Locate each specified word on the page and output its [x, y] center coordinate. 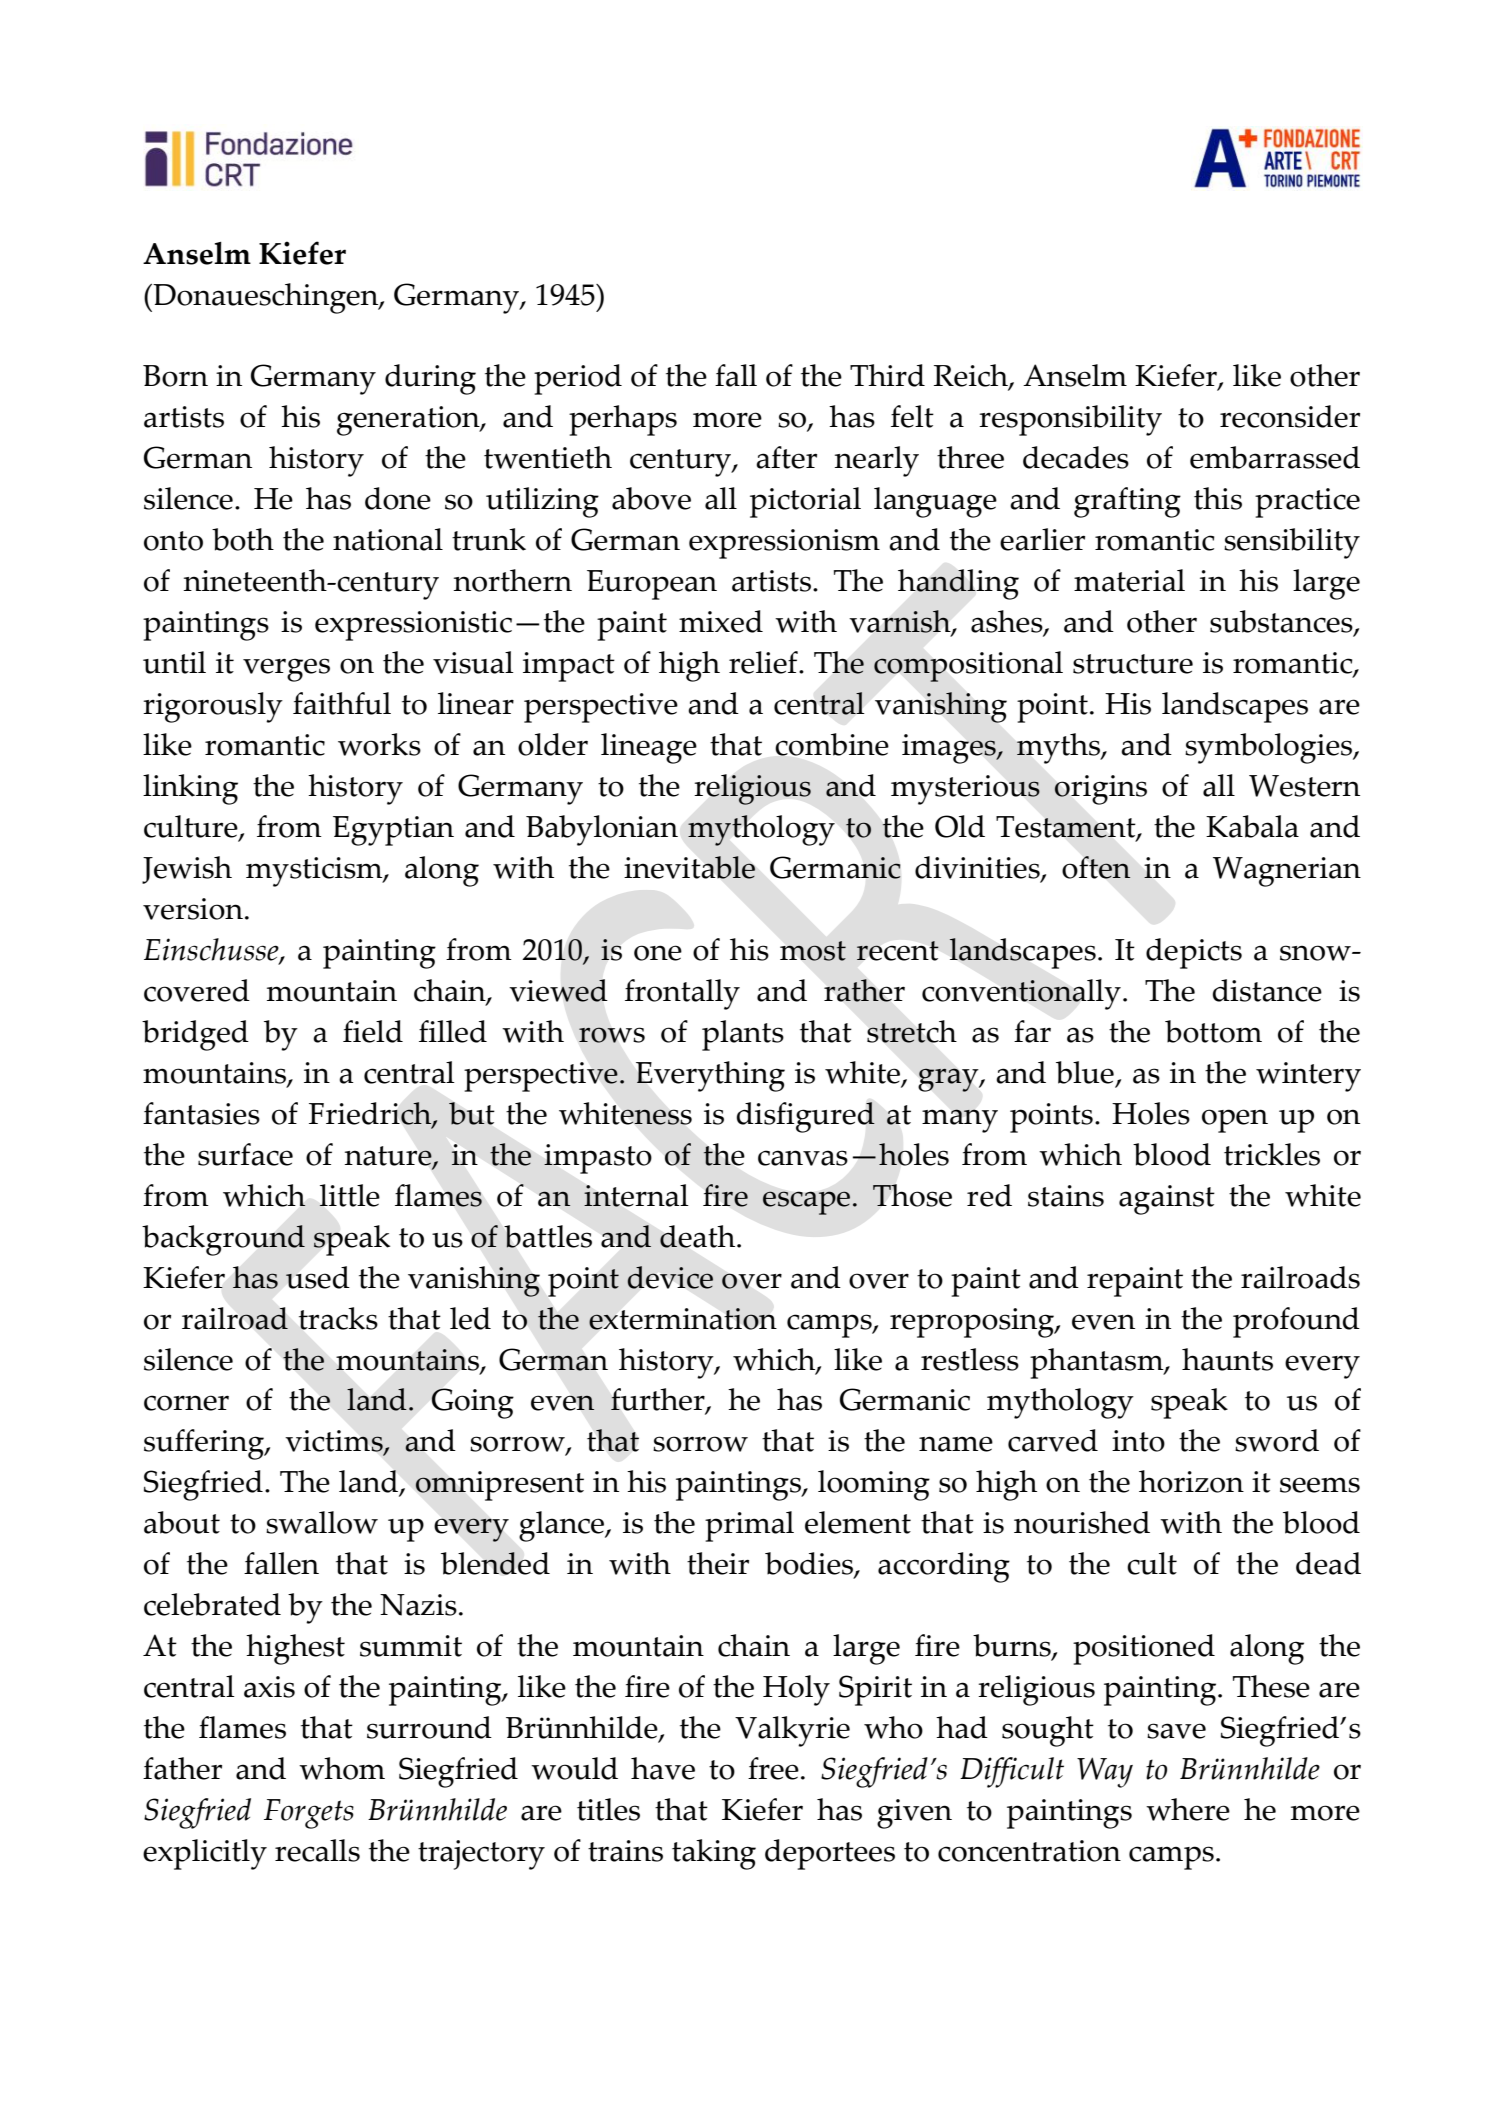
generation [409, 421]
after [786, 457]
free [773, 1768]
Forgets [309, 1814]
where [1188, 1809]
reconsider [1290, 416]
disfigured [805, 1117]
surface [245, 1154]
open [1235, 1121]
